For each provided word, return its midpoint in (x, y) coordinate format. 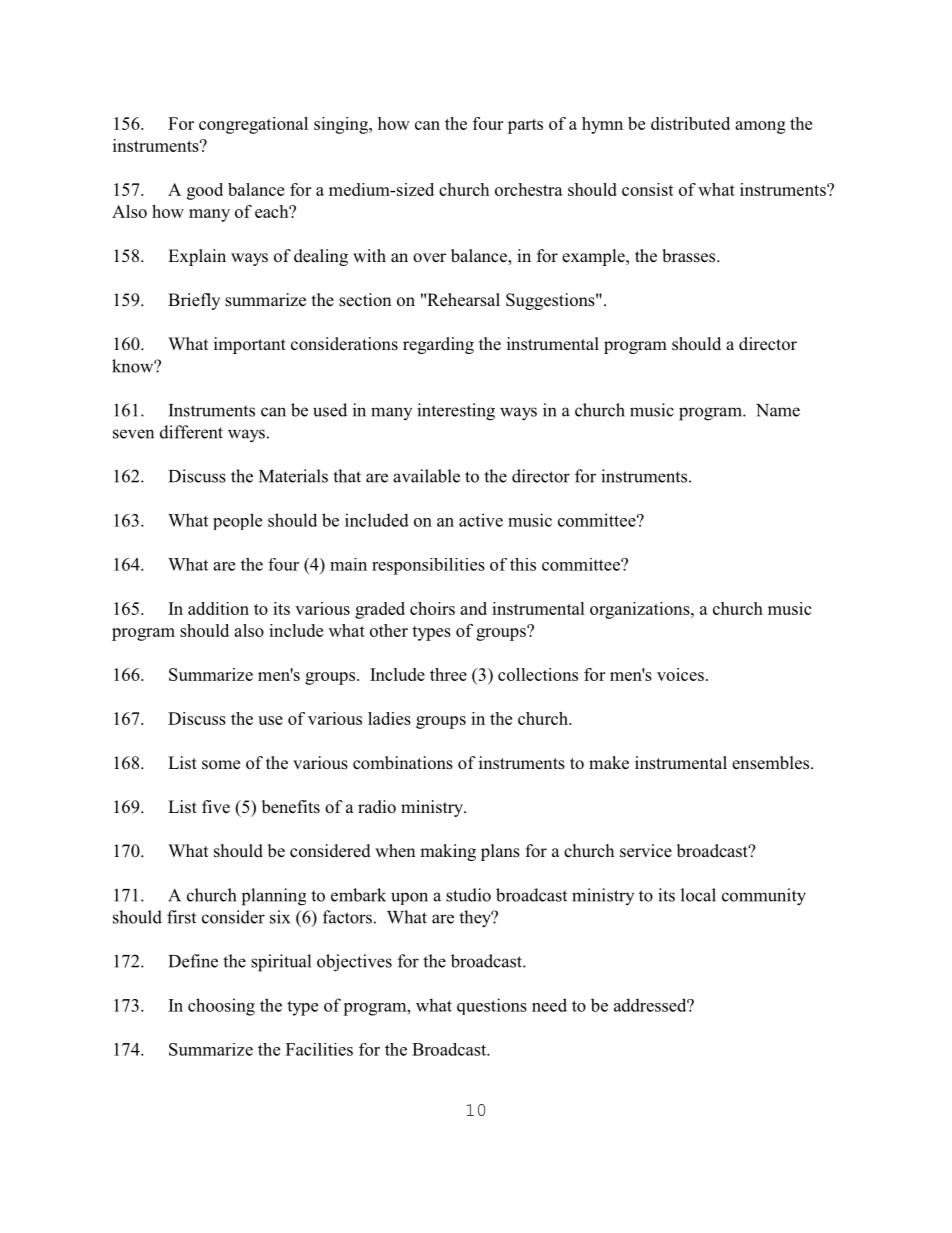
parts (525, 126)
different (191, 432)
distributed (690, 123)
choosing (221, 1007)
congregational (253, 125)
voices (680, 674)
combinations (403, 763)
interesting (456, 412)
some (221, 765)
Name (778, 410)
